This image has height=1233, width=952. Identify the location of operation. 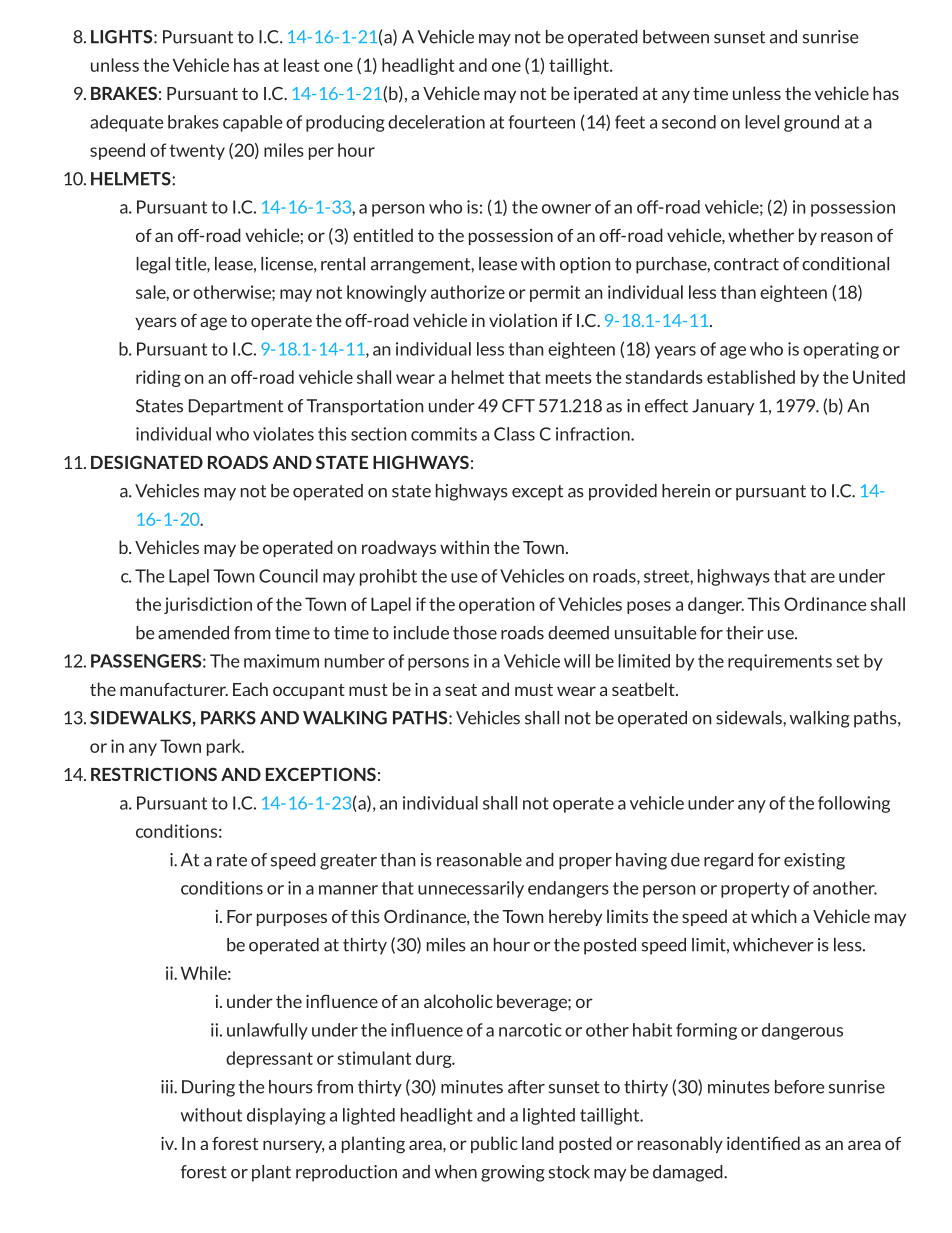
(497, 605).
